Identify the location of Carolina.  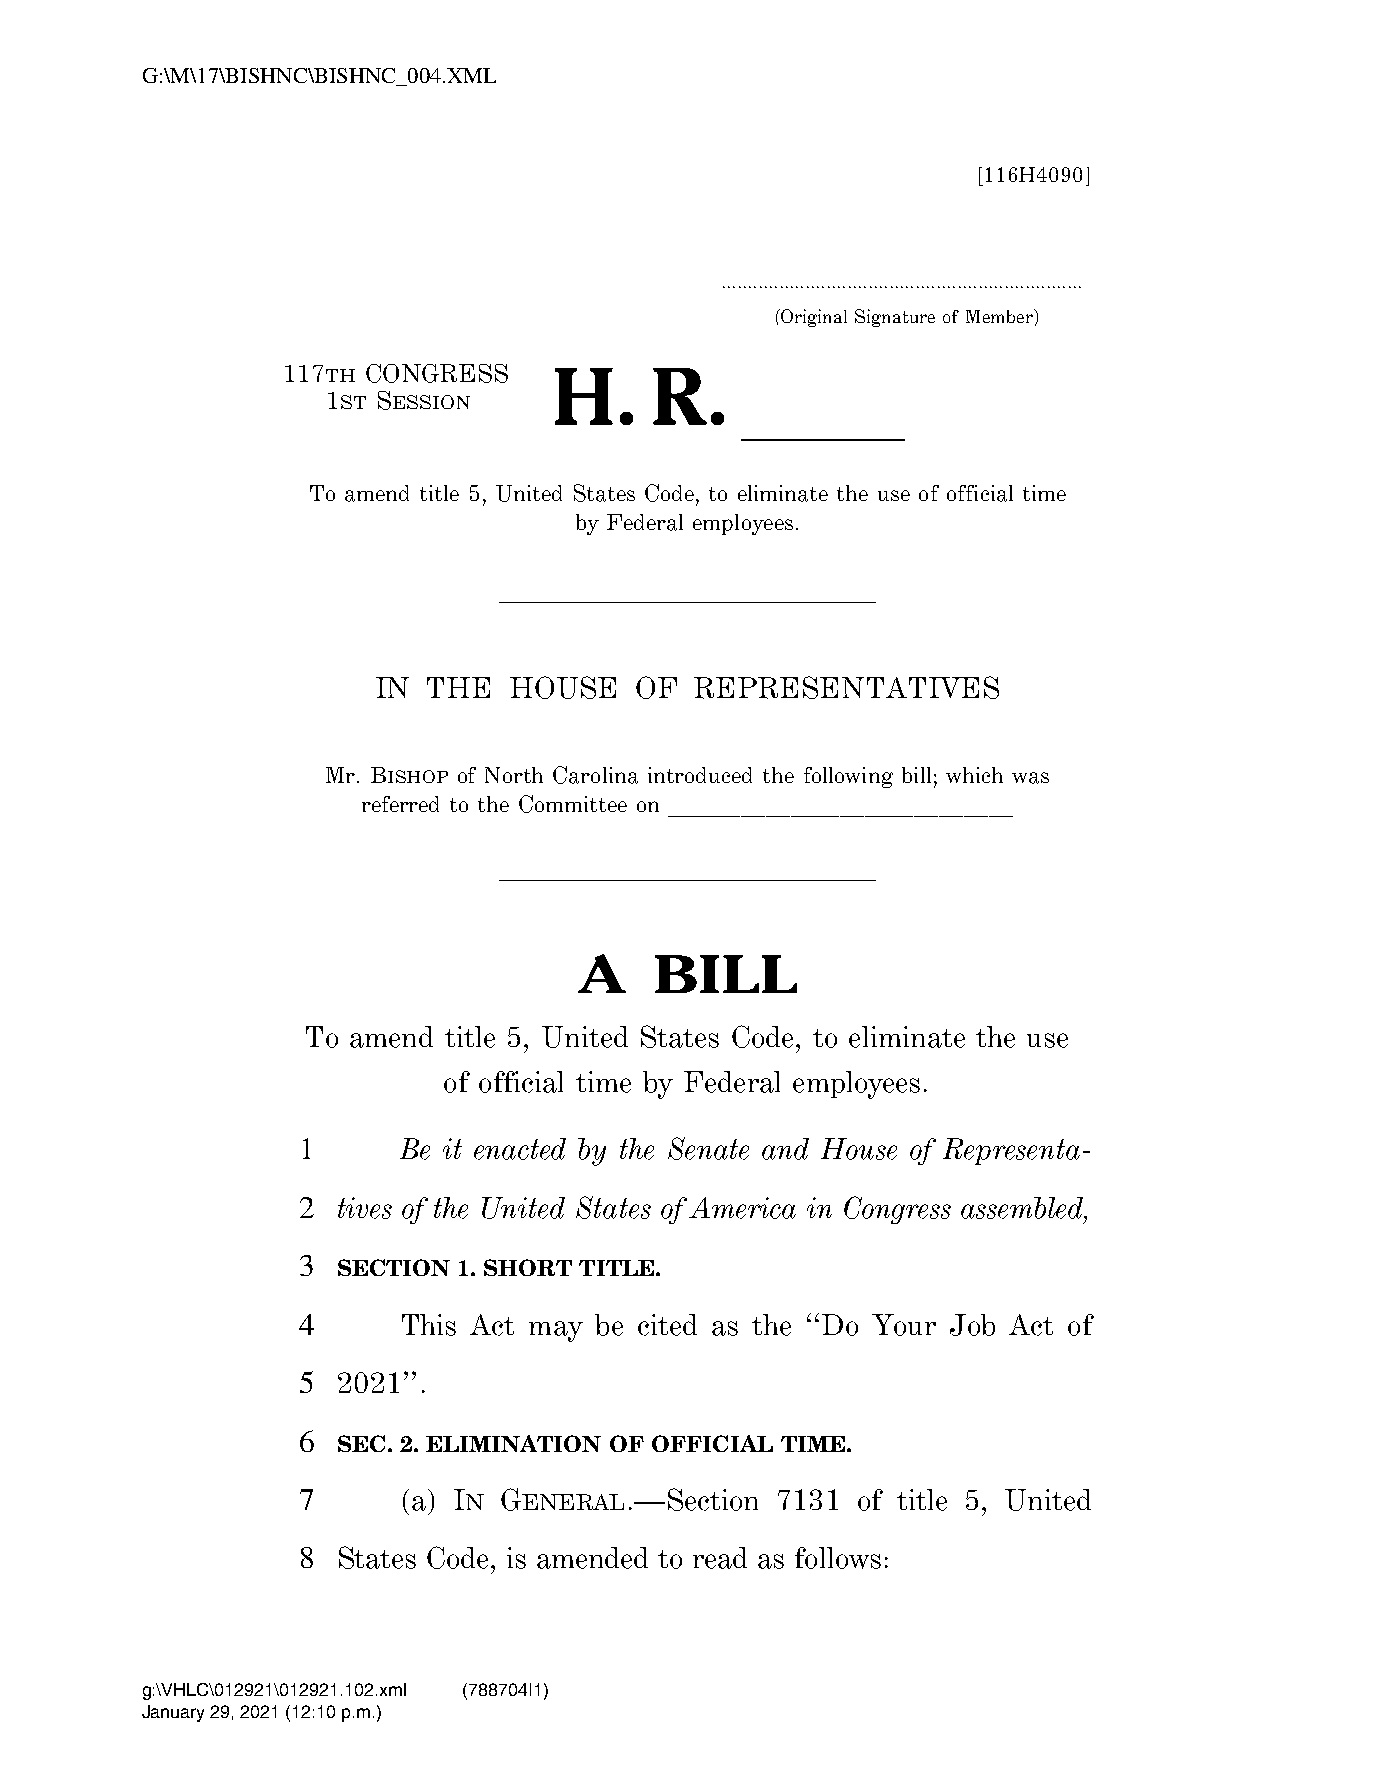
(595, 775).
